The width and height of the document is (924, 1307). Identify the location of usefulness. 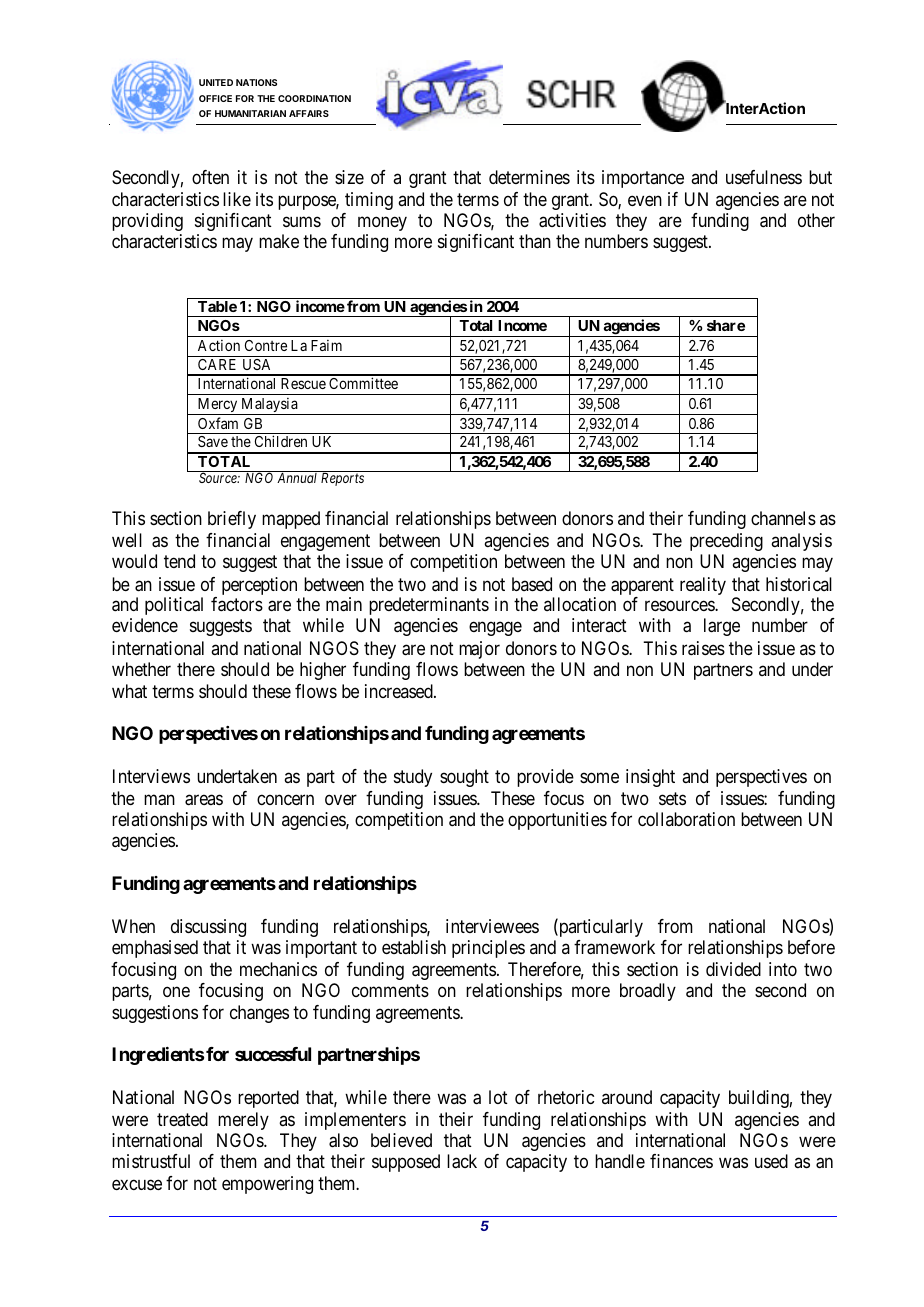
(764, 177).
